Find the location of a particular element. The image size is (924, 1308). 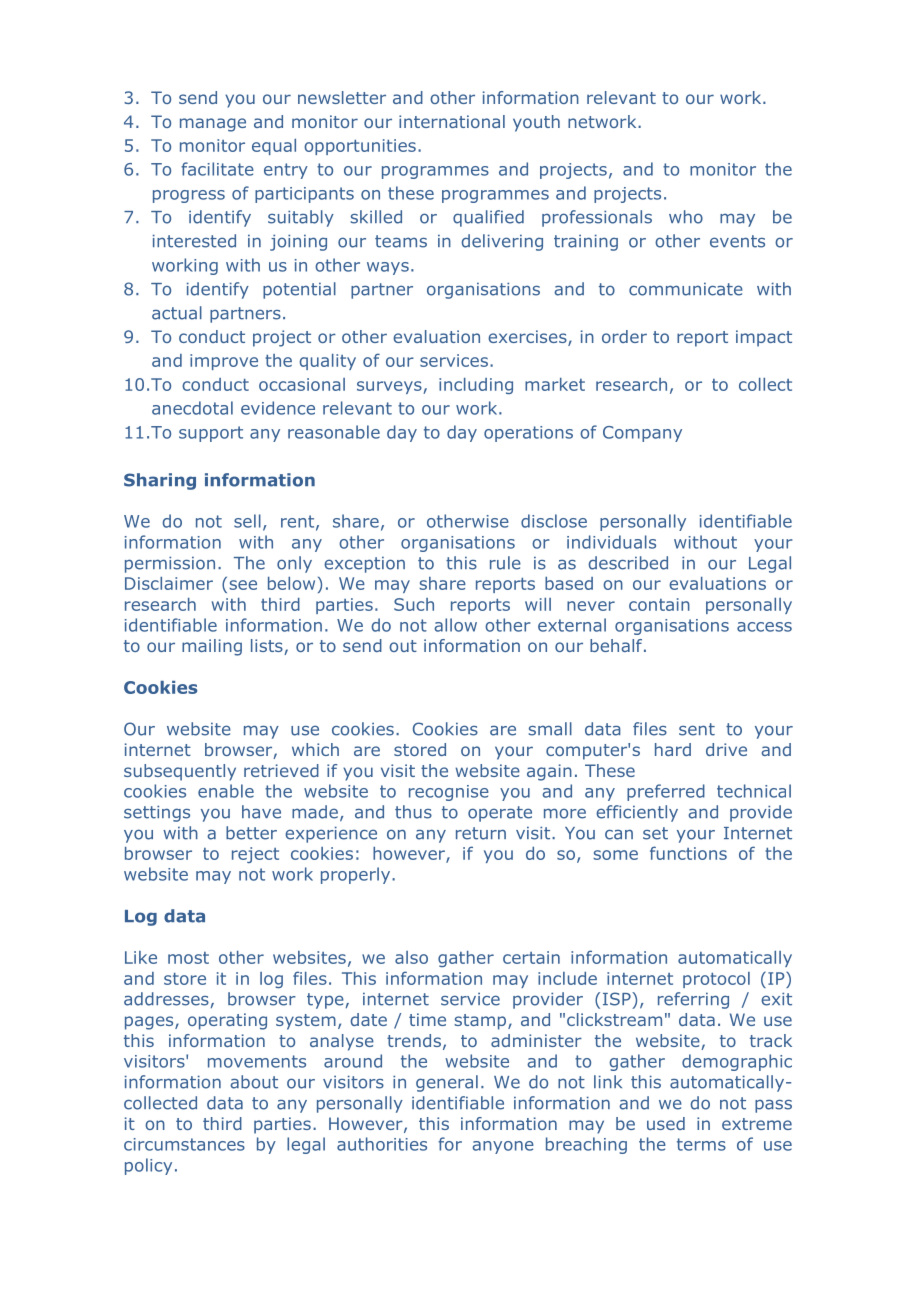

contain is located at coordinates (659, 604).
